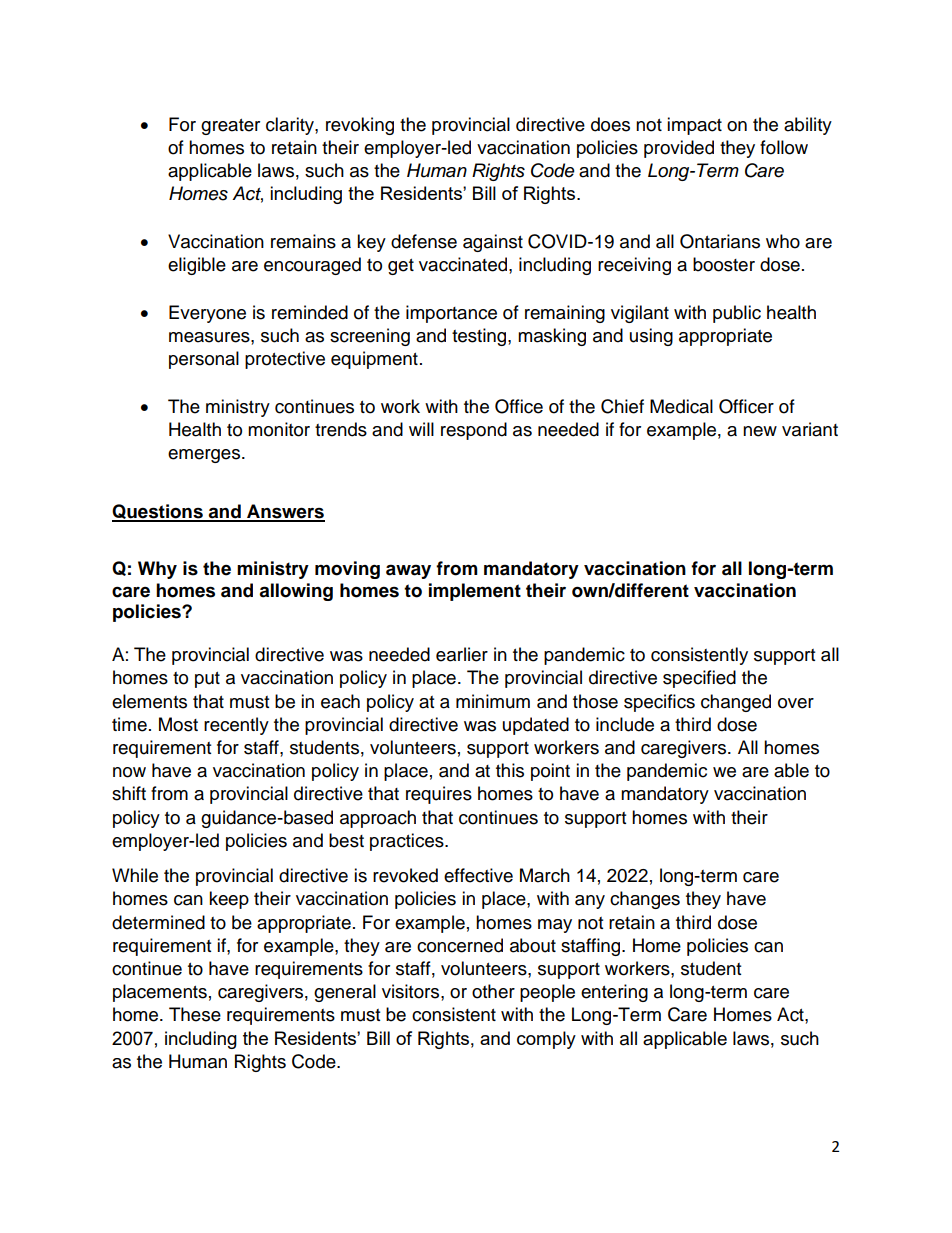 This page has height=1233, width=952. What do you see at coordinates (205, 456) in the page?
I see `emerges` at bounding box center [205, 456].
